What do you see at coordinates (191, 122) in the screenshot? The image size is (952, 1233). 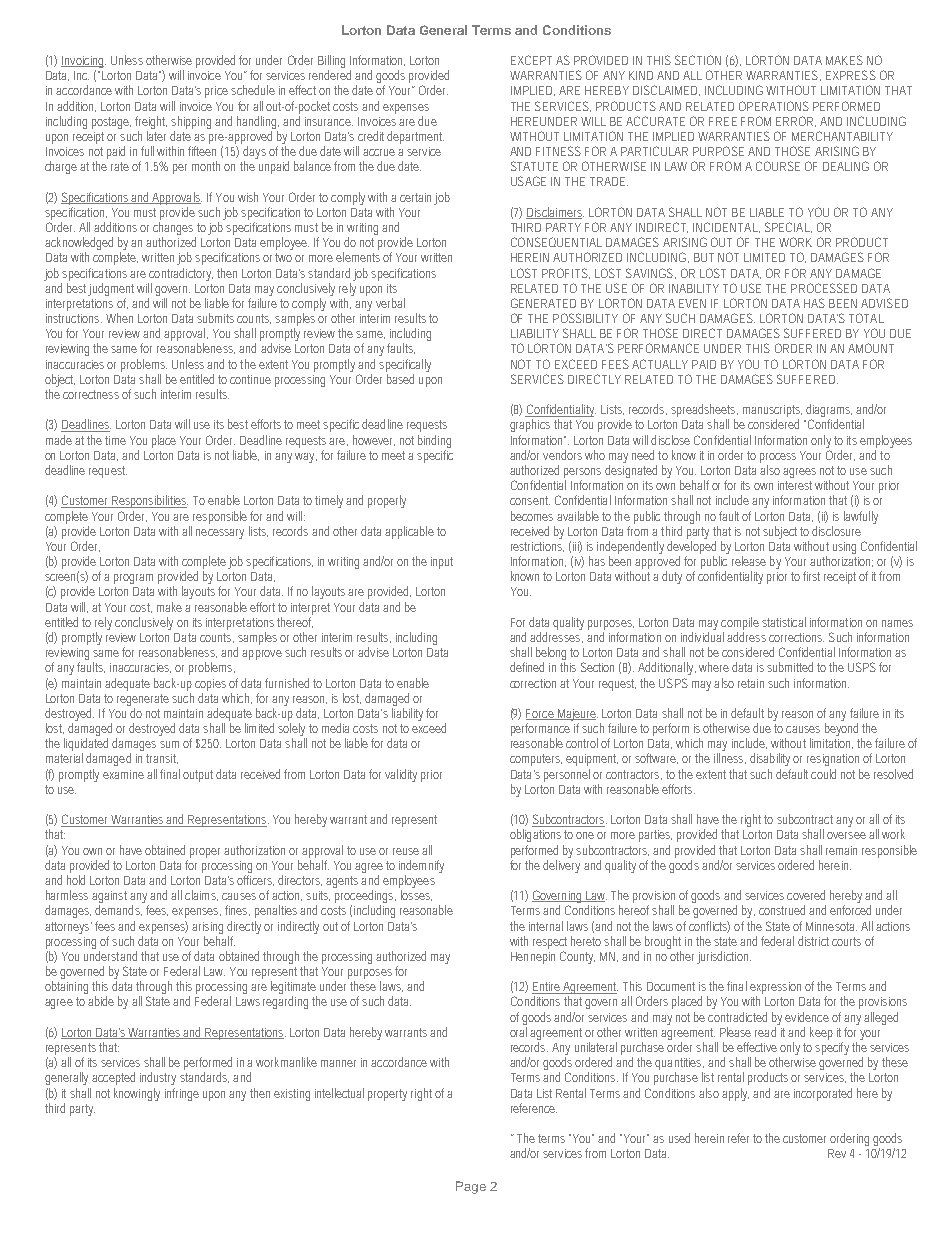 I see `shipping` at bounding box center [191, 122].
